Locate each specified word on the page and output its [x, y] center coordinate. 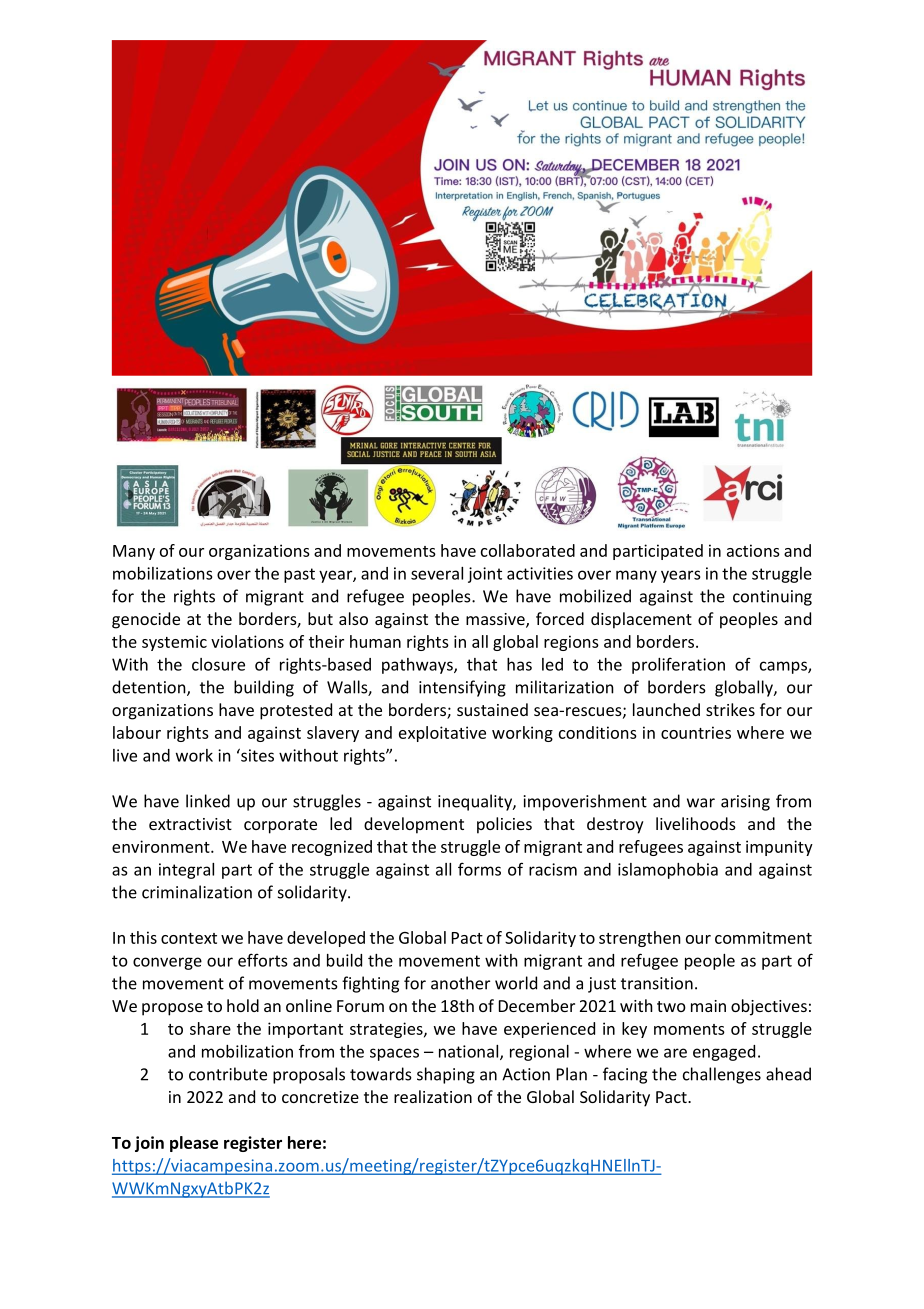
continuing [772, 598]
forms [479, 869]
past [299, 575]
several [437, 573]
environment [162, 846]
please [194, 1144]
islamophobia [668, 871]
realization [433, 1096]
